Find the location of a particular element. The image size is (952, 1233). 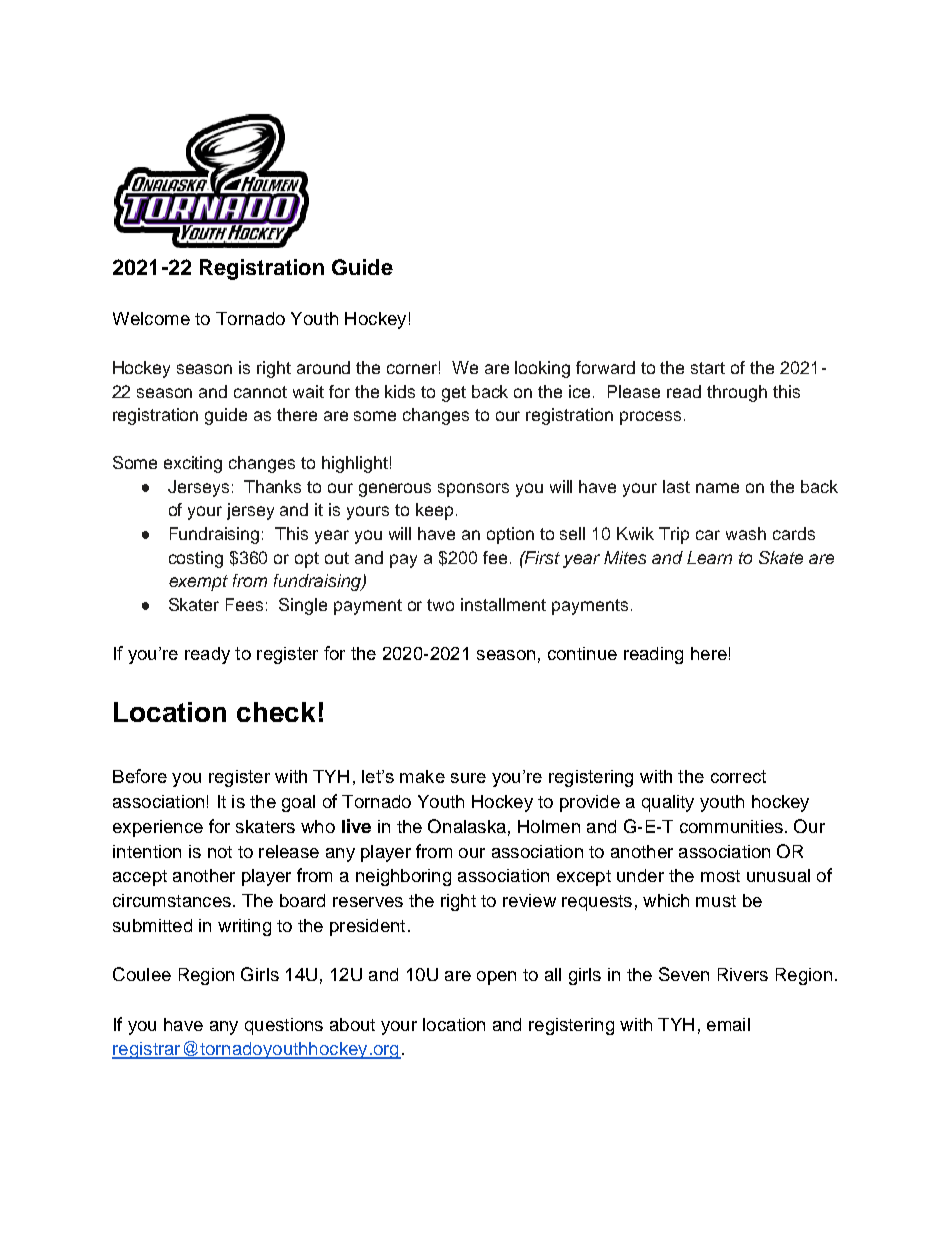

open is located at coordinates (496, 978).
